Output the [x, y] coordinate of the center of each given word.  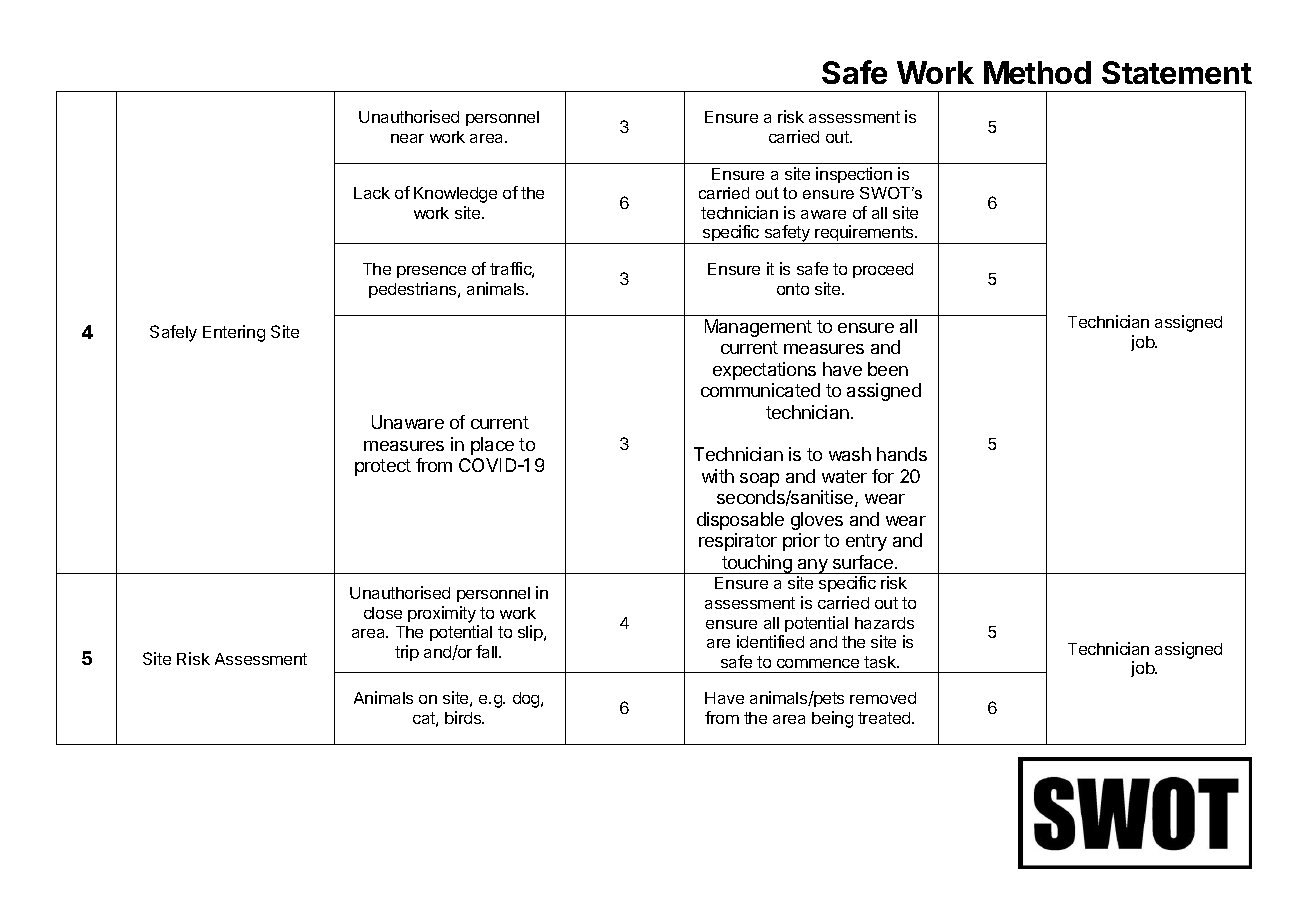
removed [883, 698]
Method [1037, 72]
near [407, 138]
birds [464, 717]
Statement [1177, 72]
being [832, 719]
